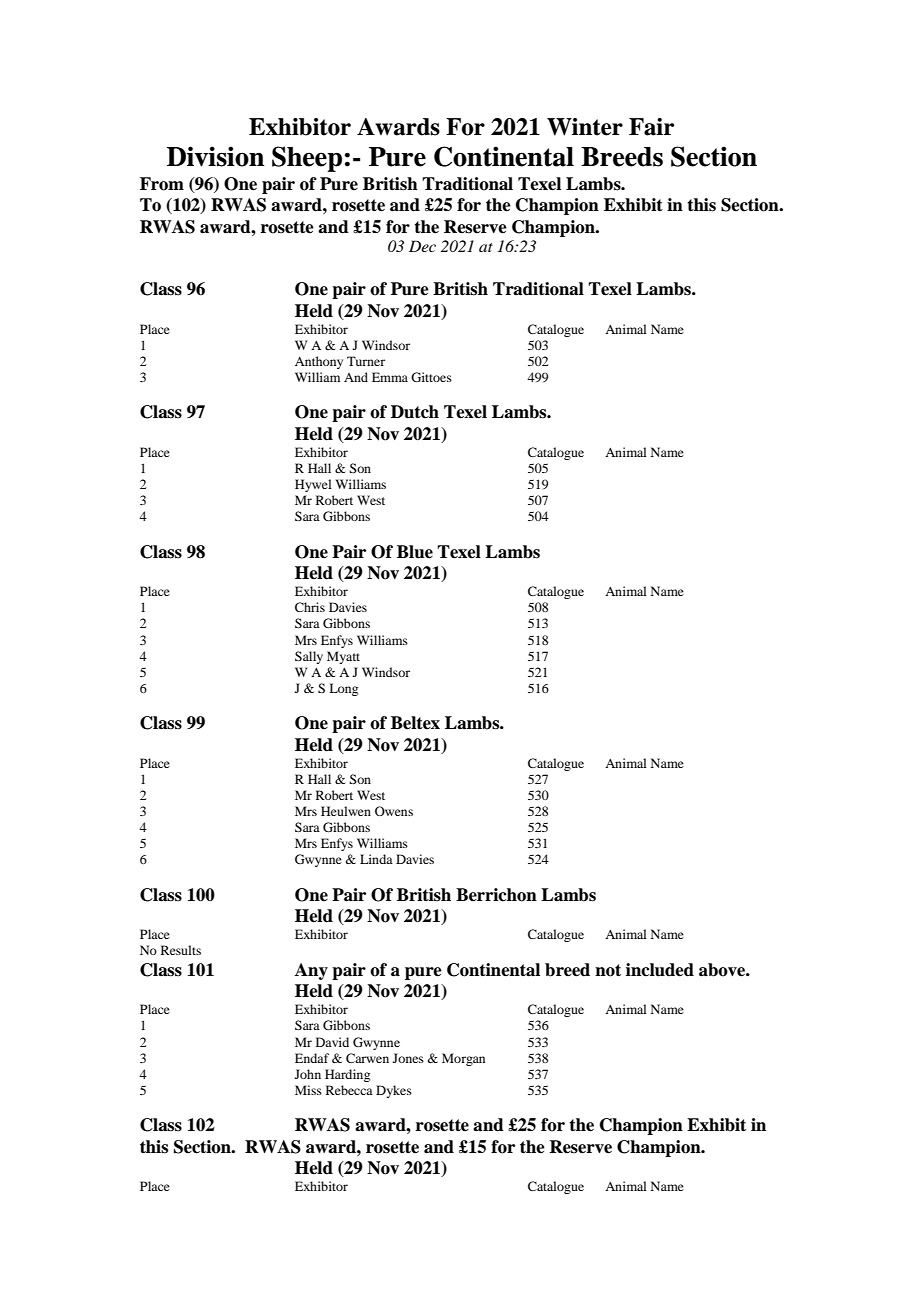  What do you see at coordinates (422, 246) in the screenshot?
I see `Dec` at bounding box center [422, 246].
